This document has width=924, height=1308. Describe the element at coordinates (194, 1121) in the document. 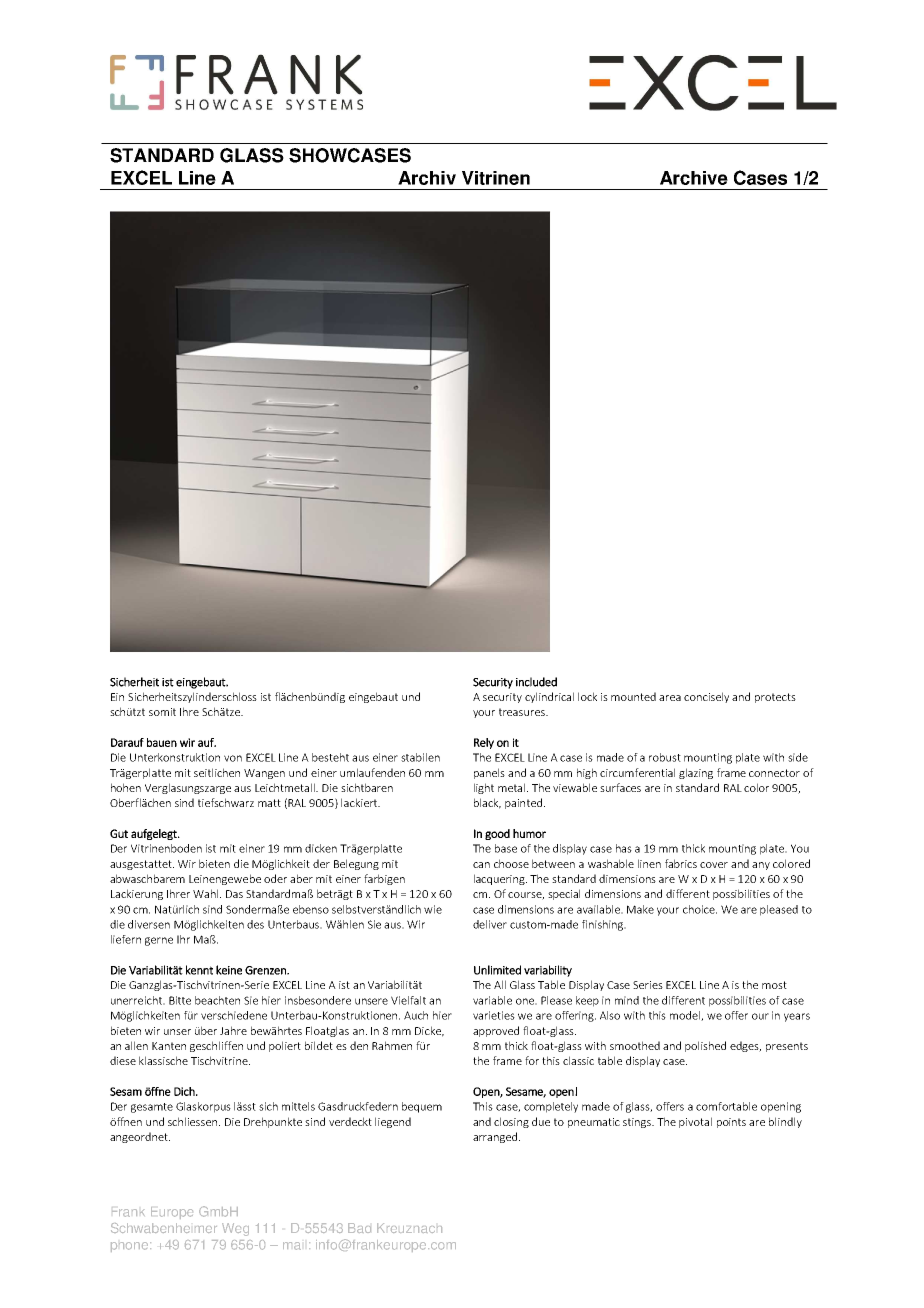

I see `schliessen` at that location.
